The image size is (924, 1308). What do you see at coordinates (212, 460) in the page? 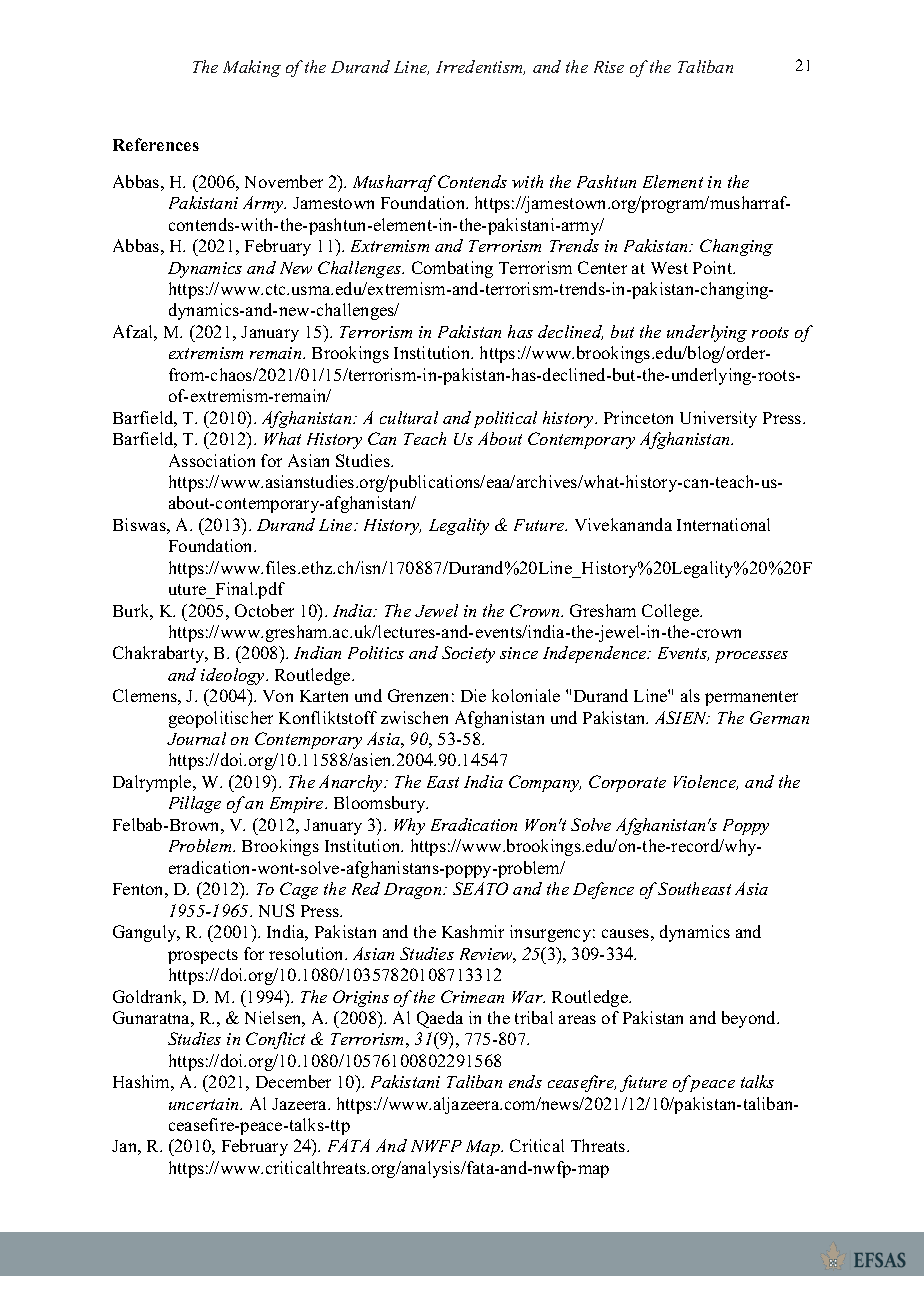
I see `Association` at bounding box center [212, 460].
